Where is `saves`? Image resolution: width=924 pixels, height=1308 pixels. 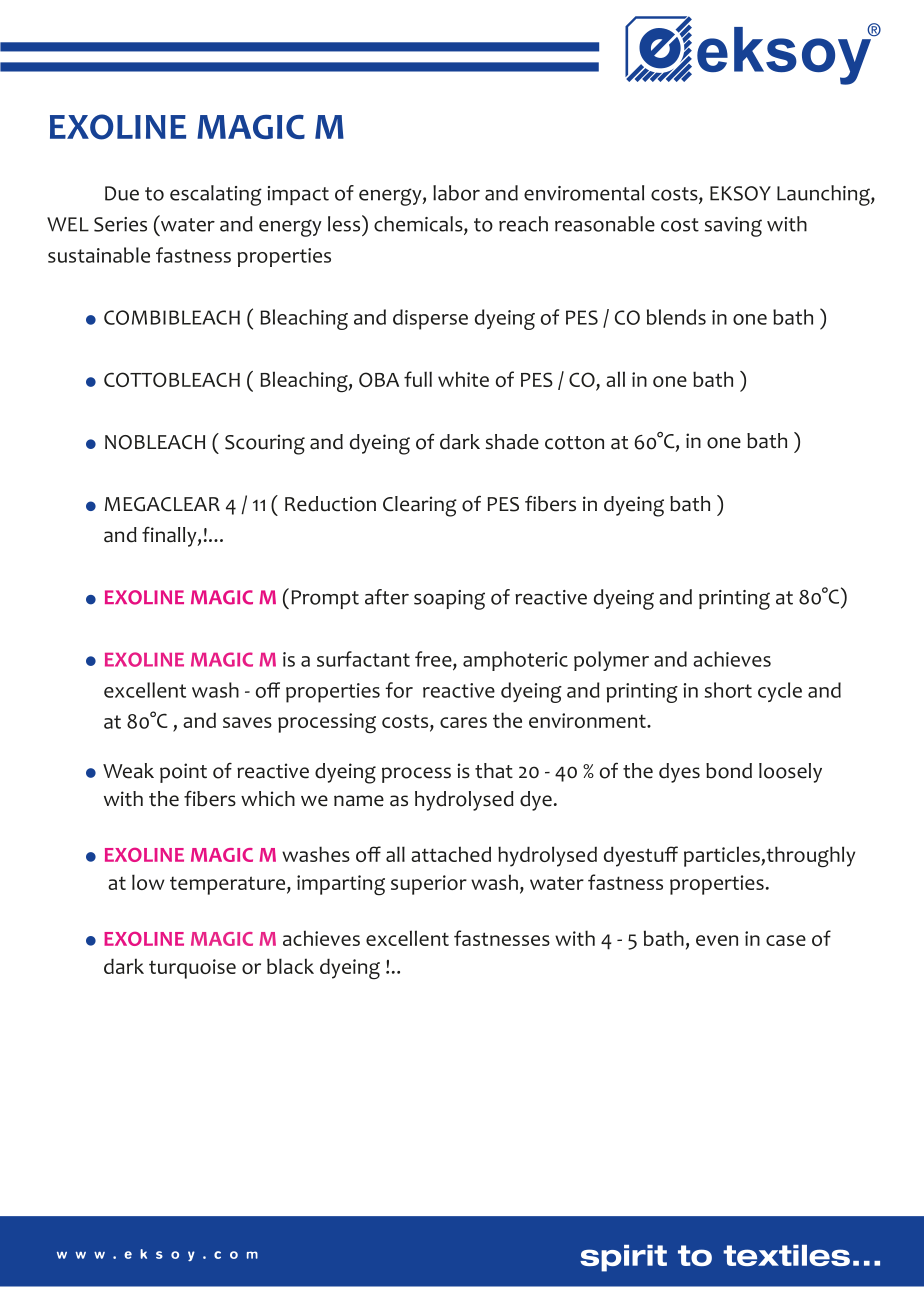 saves is located at coordinates (247, 722).
